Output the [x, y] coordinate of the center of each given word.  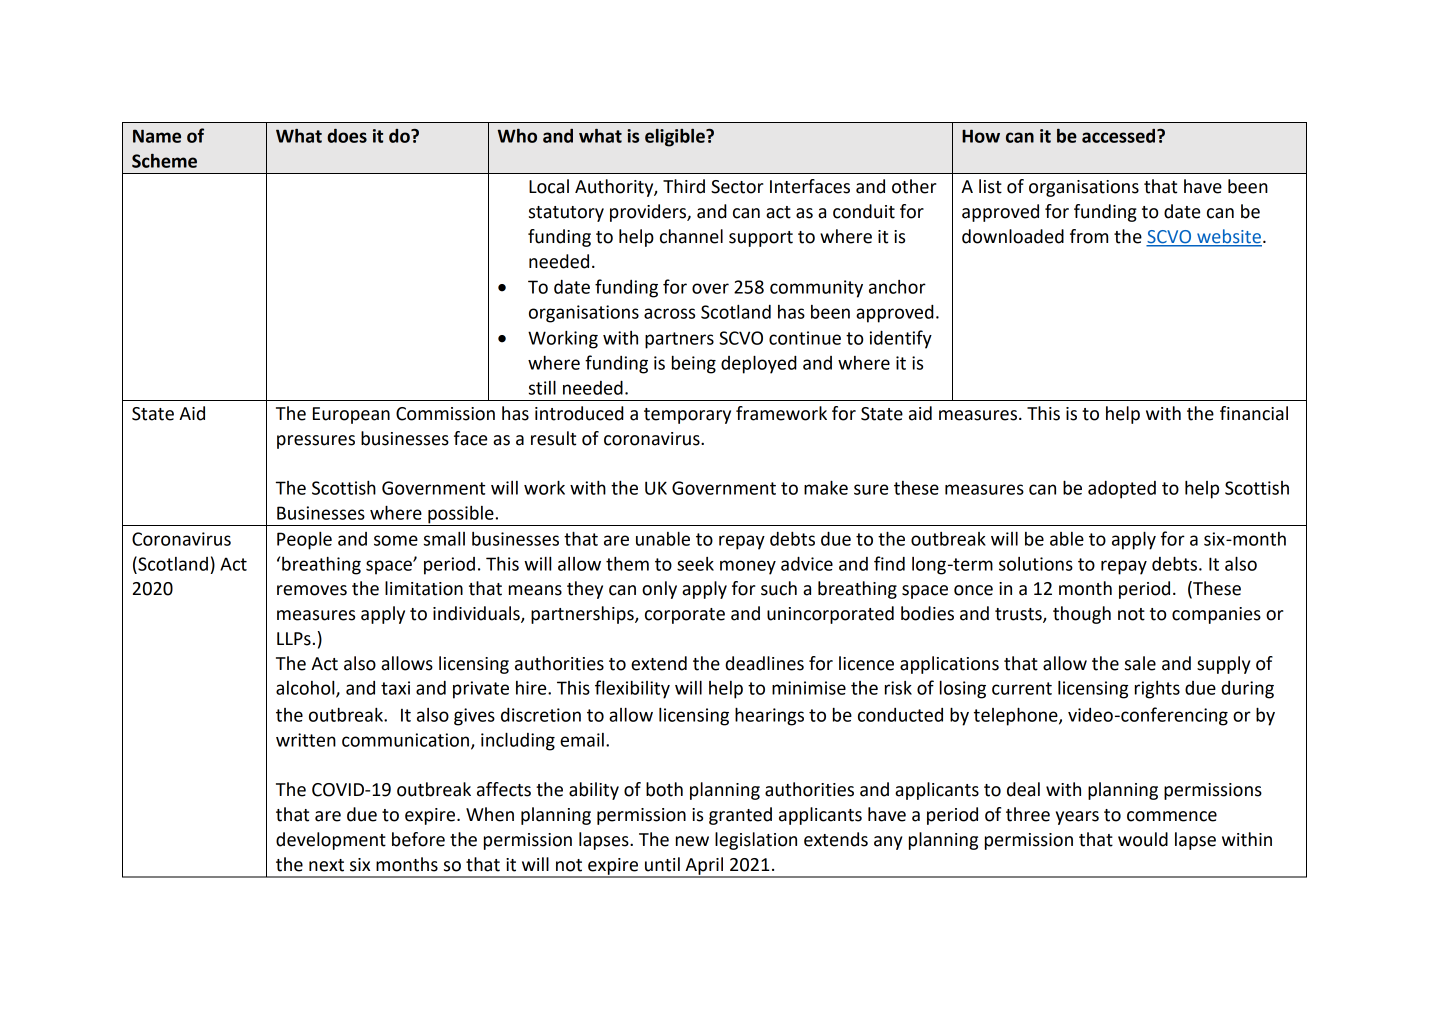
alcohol [306, 689]
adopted [1122, 490]
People [304, 541]
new [692, 841]
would [1143, 839]
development [331, 841]
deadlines [764, 663]
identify [901, 339]
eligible [676, 138]
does [347, 136]
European [351, 415]
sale [1140, 663]
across [669, 313]
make [826, 487]
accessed [1120, 136]
